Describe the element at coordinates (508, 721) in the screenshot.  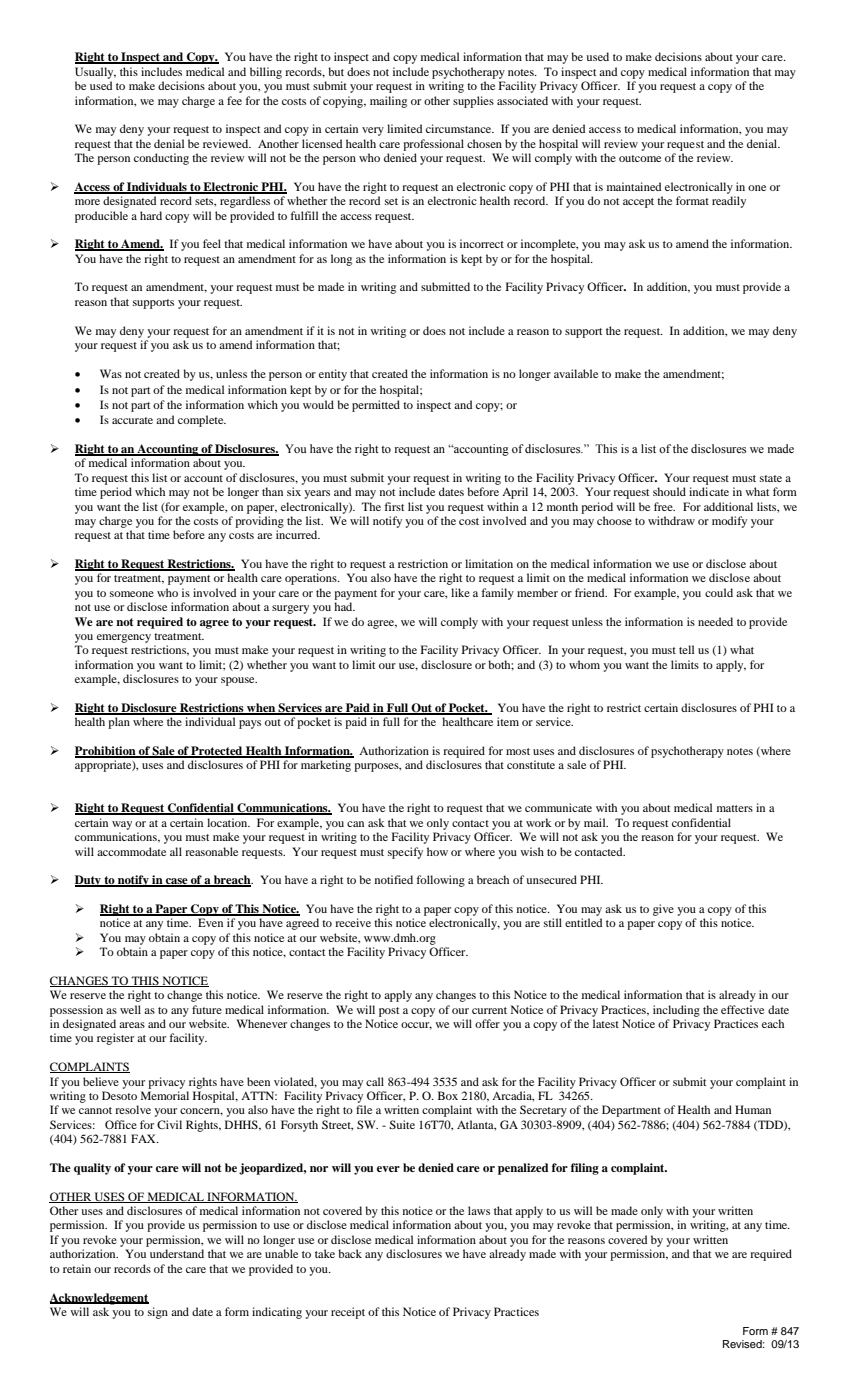
I see `item` at that location.
